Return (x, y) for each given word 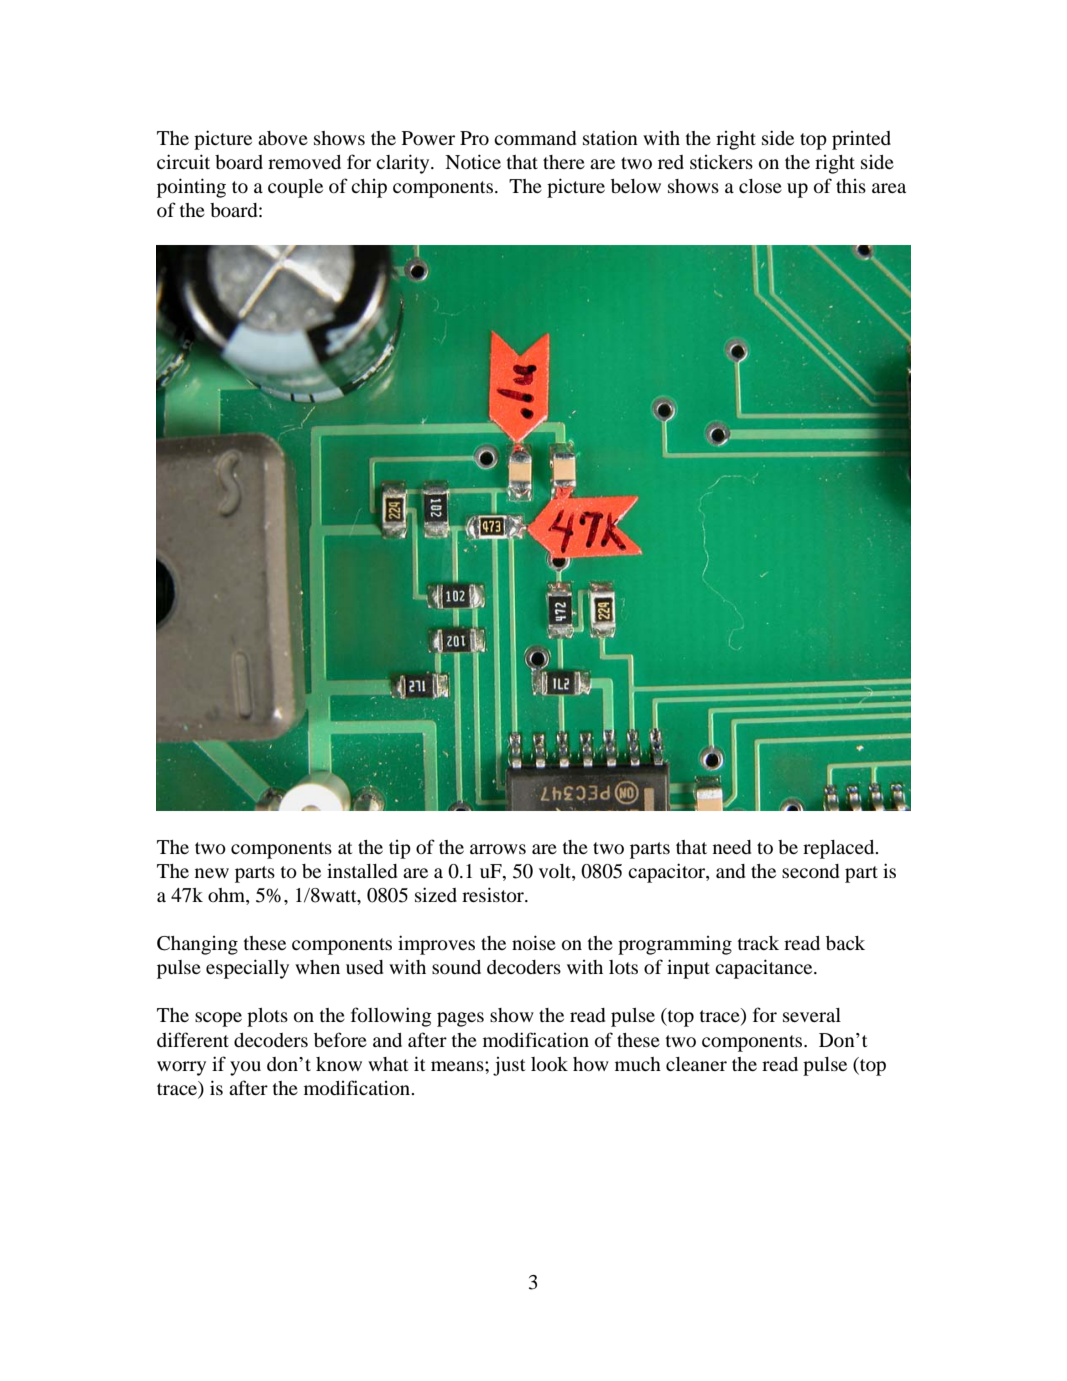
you (245, 1068)
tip (400, 849)
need (732, 847)
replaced (840, 849)
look (549, 1064)
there (564, 162)
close (760, 186)
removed (304, 162)
